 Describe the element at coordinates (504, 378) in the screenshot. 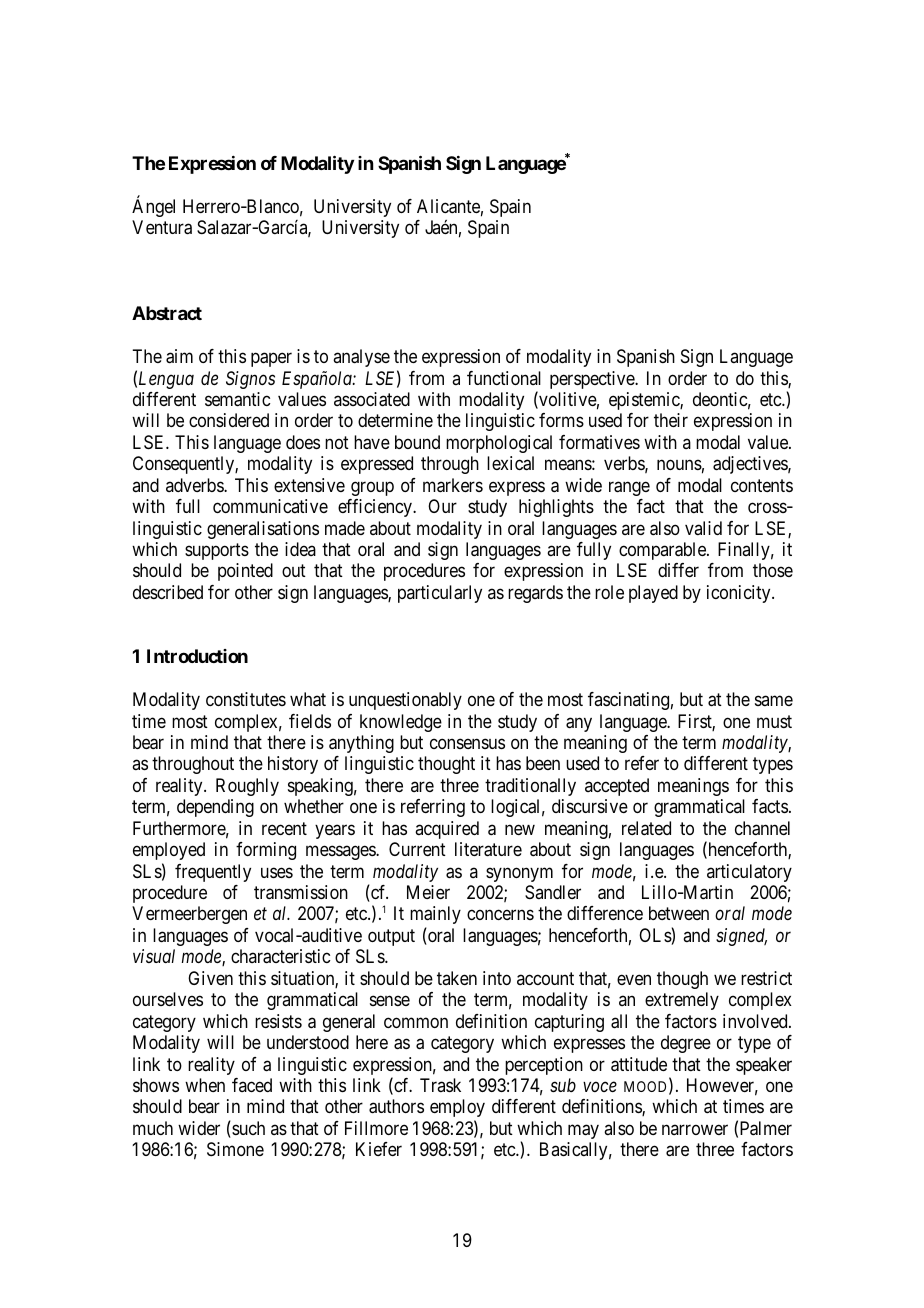

I see `functional` at that location.
